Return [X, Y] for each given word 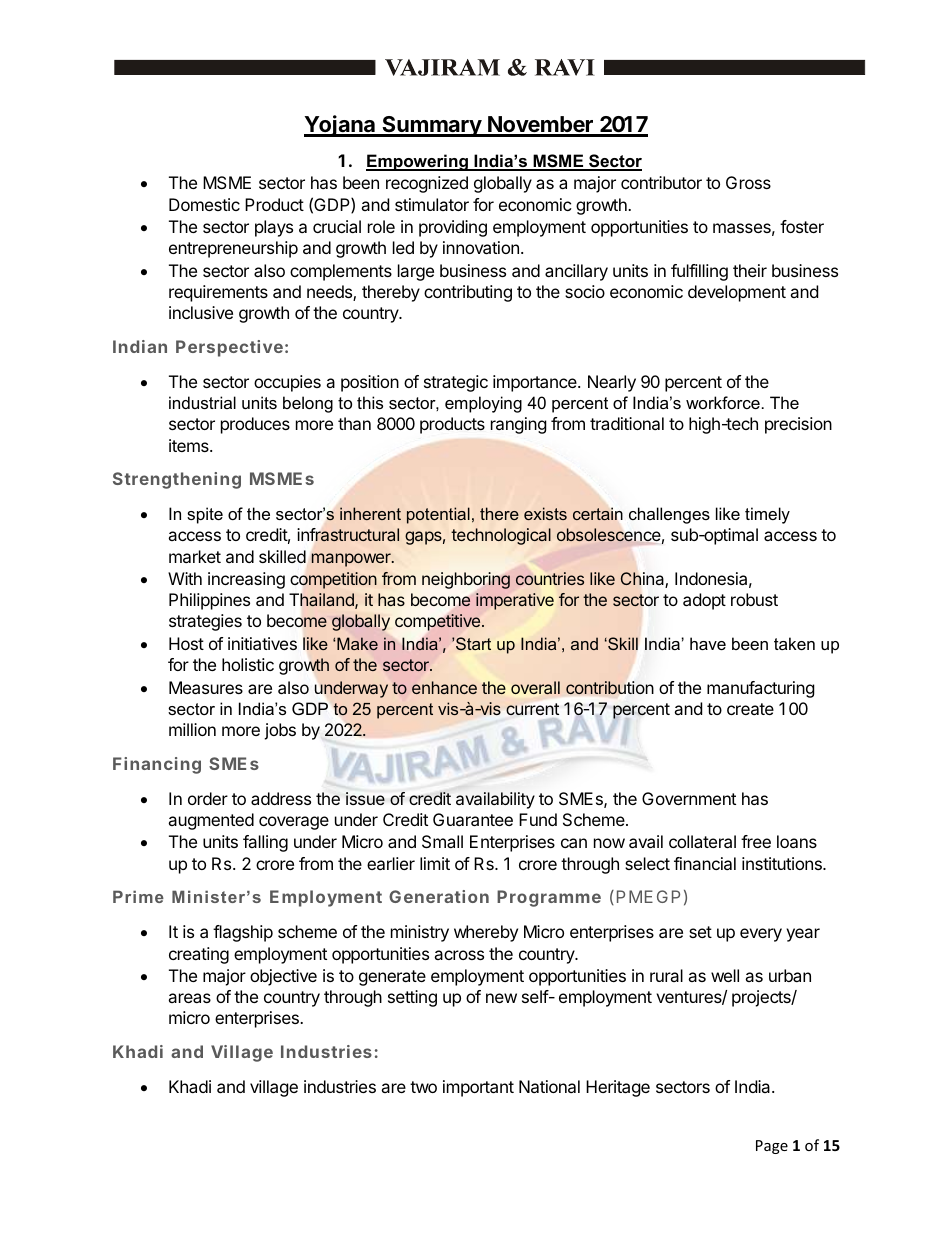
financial [705, 863]
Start [472, 643]
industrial [202, 402]
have [708, 643]
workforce [723, 402]
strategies [205, 622]
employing [483, 404]
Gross [748, 182]
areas [189, 998]
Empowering [418, 162]
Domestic [204, 204]
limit [435, 863]
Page [772, 1147]
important [478, 1088]
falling [265, 843]
